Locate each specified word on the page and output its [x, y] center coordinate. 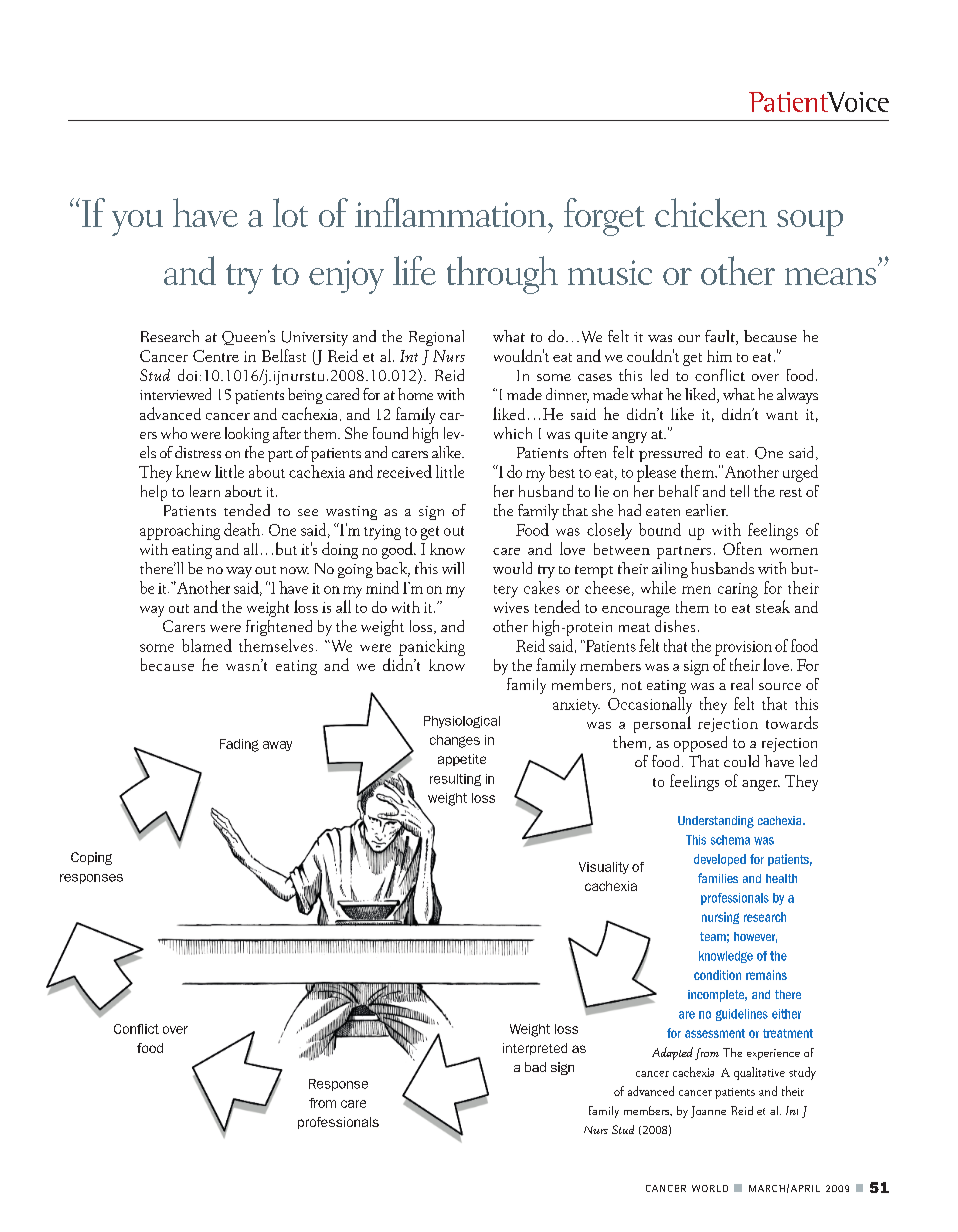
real [742, 684]
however [755, 937]
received [404, 471]
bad [535, 1067]
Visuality [604, 868]
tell [739, 491]
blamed [207, 645]
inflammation [450, 212]
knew [193, 471]
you [137, 223]
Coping [91, 858]
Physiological [462, 722]
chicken [711, 212]
